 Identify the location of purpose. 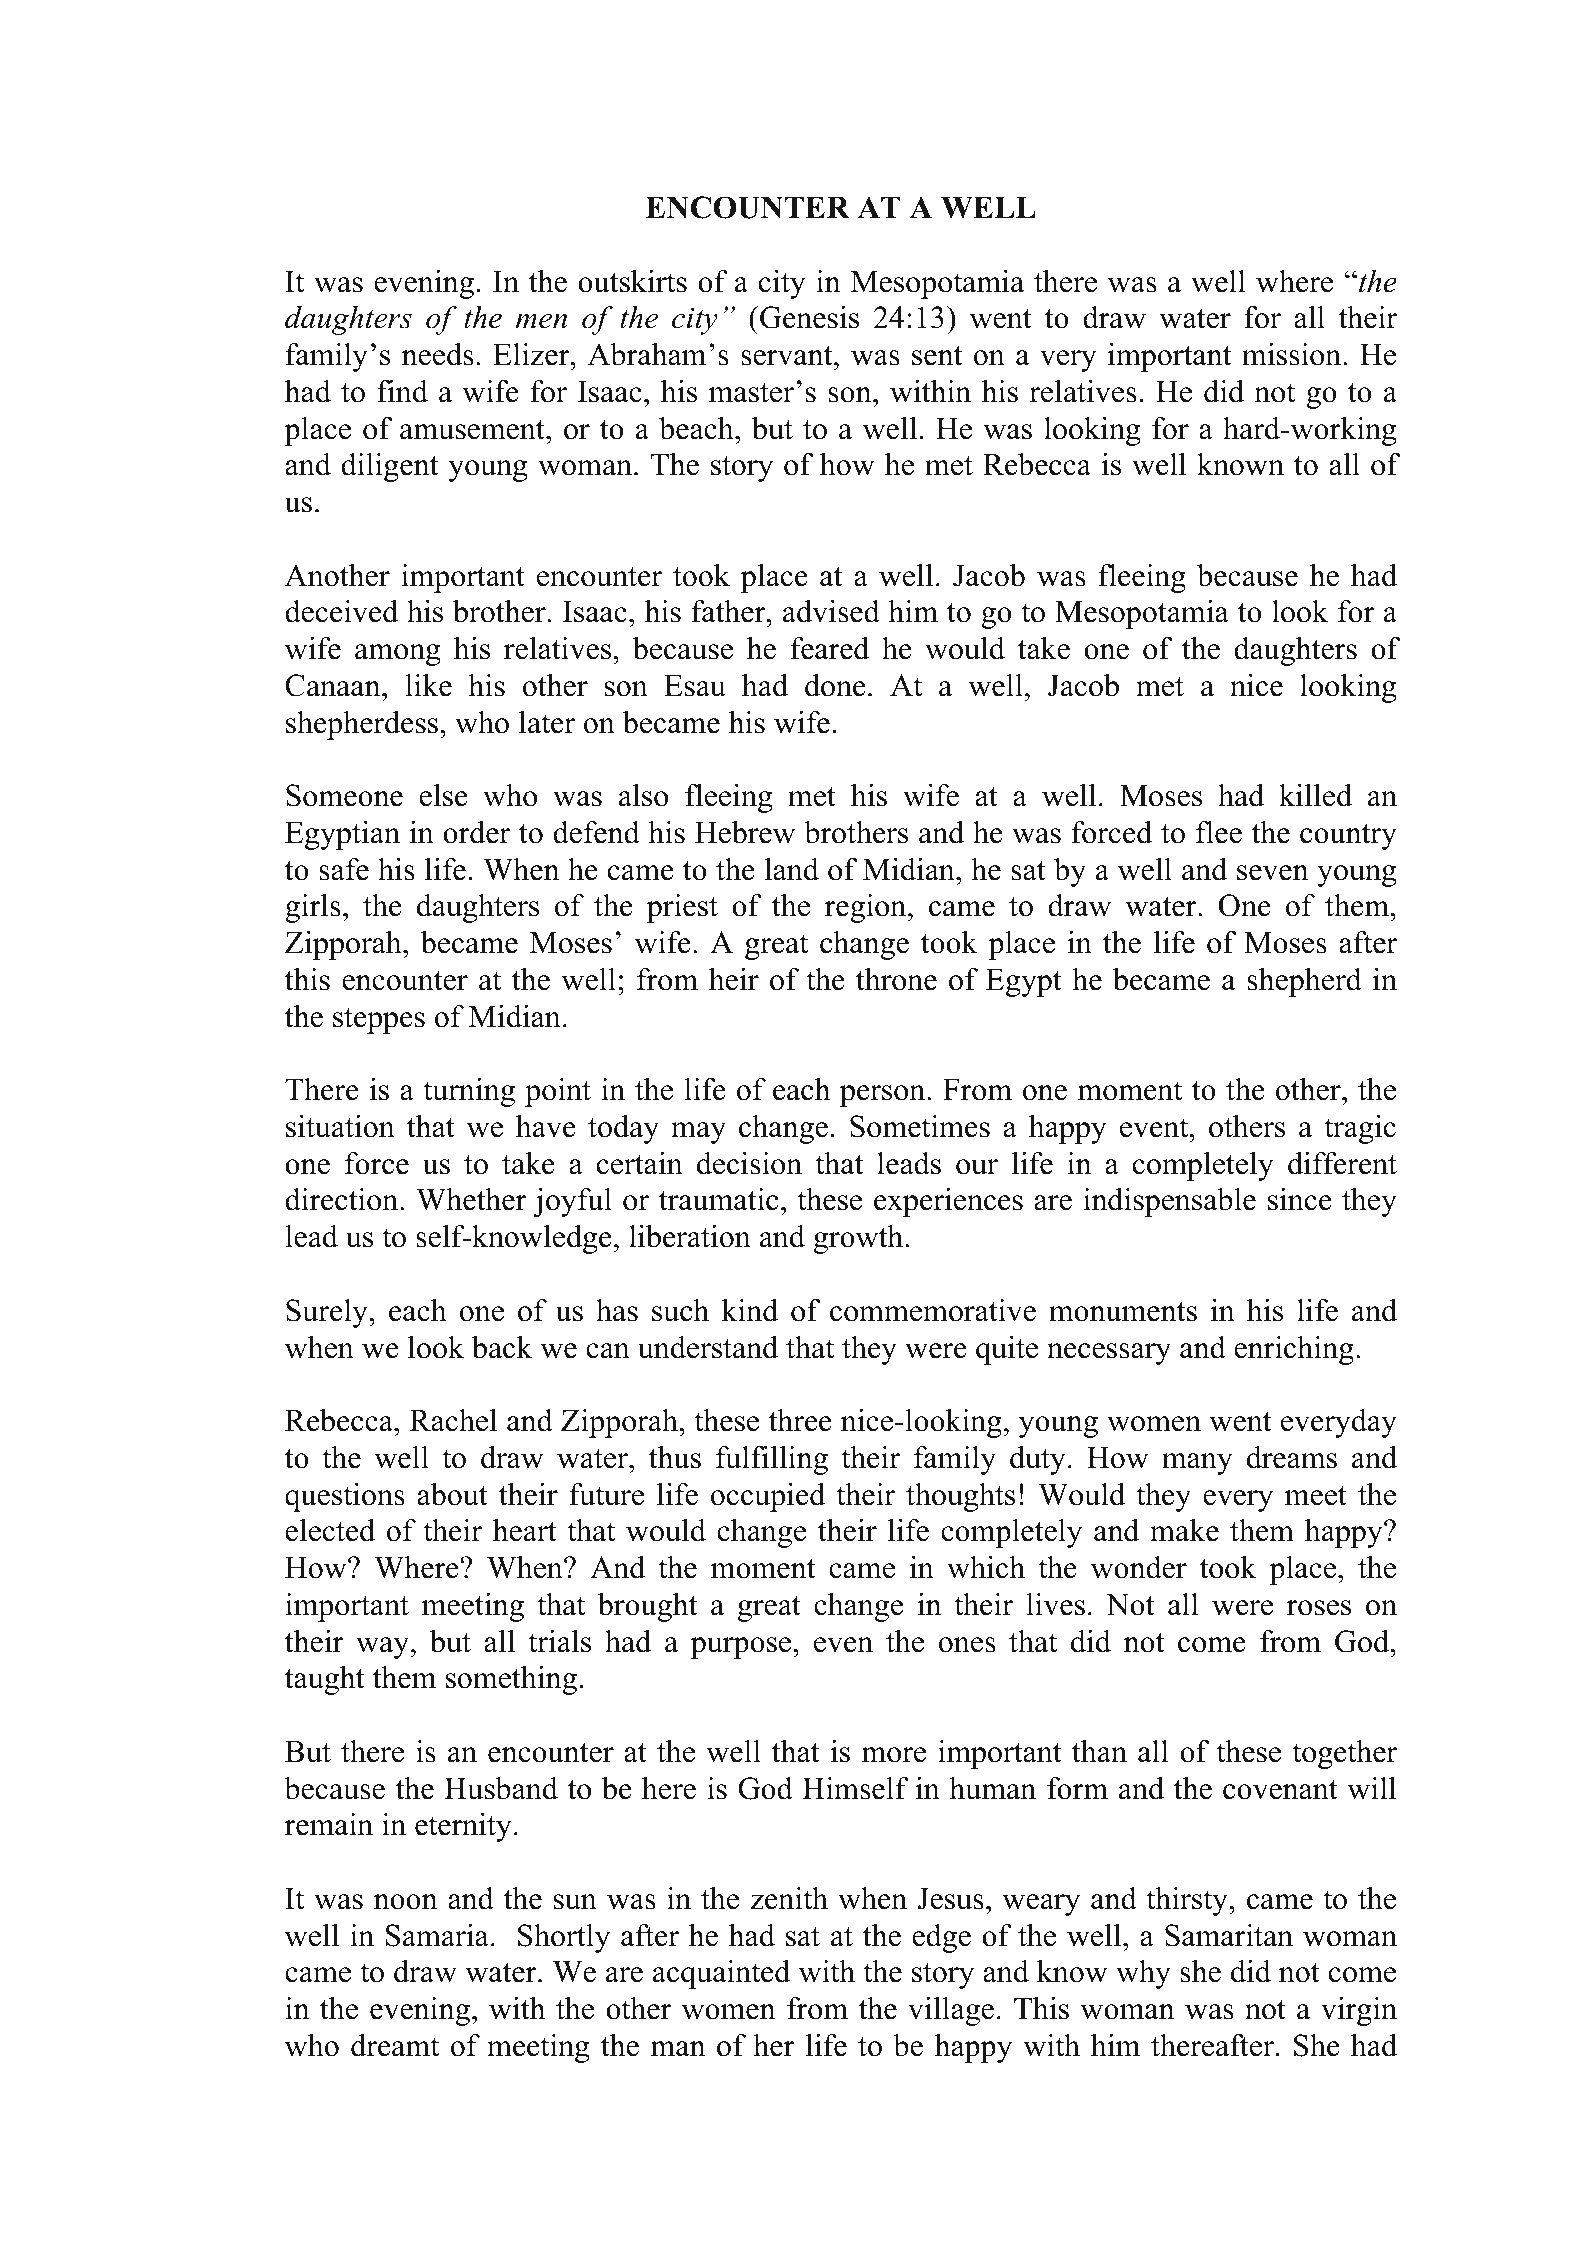
(742, 1648).
